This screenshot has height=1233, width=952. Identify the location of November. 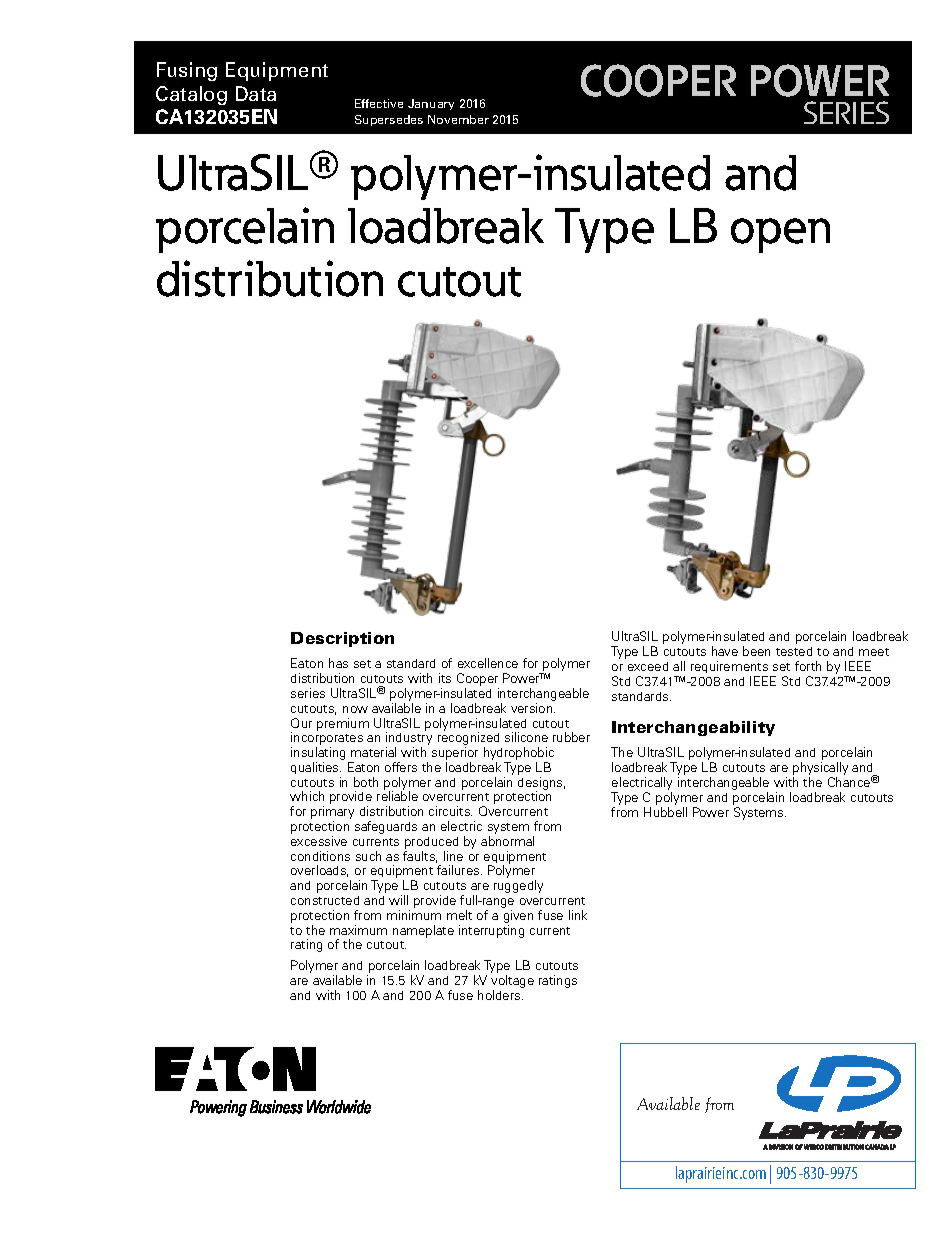
(458, 119).
